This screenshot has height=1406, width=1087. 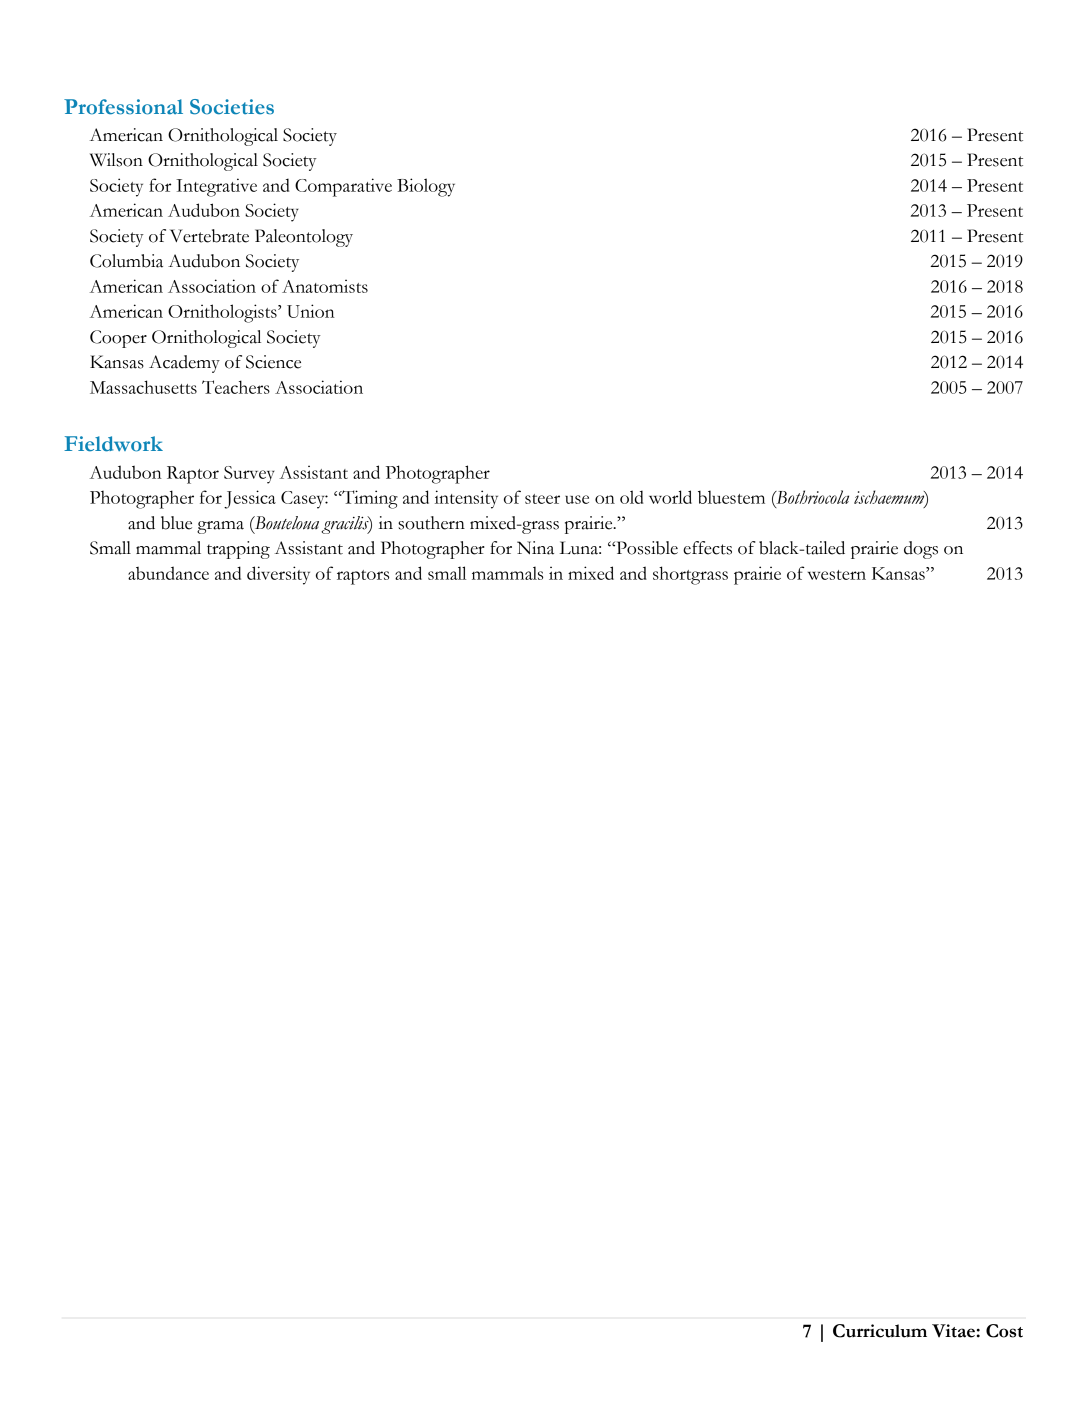 I want to click on diversity, so click(x=278, y=575).
